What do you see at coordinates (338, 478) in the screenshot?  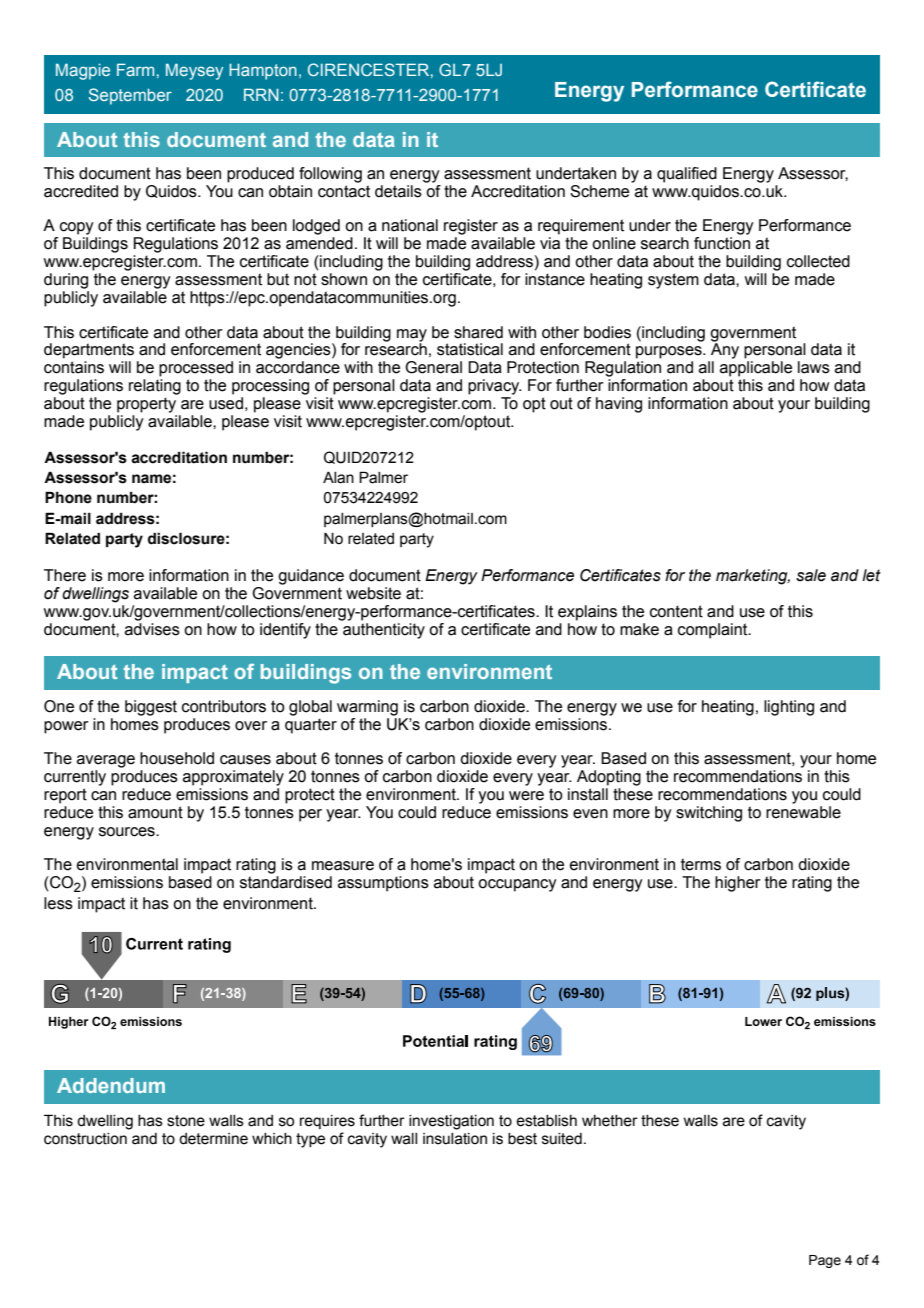 I see `Alan` at bounding box center [338, 478].
